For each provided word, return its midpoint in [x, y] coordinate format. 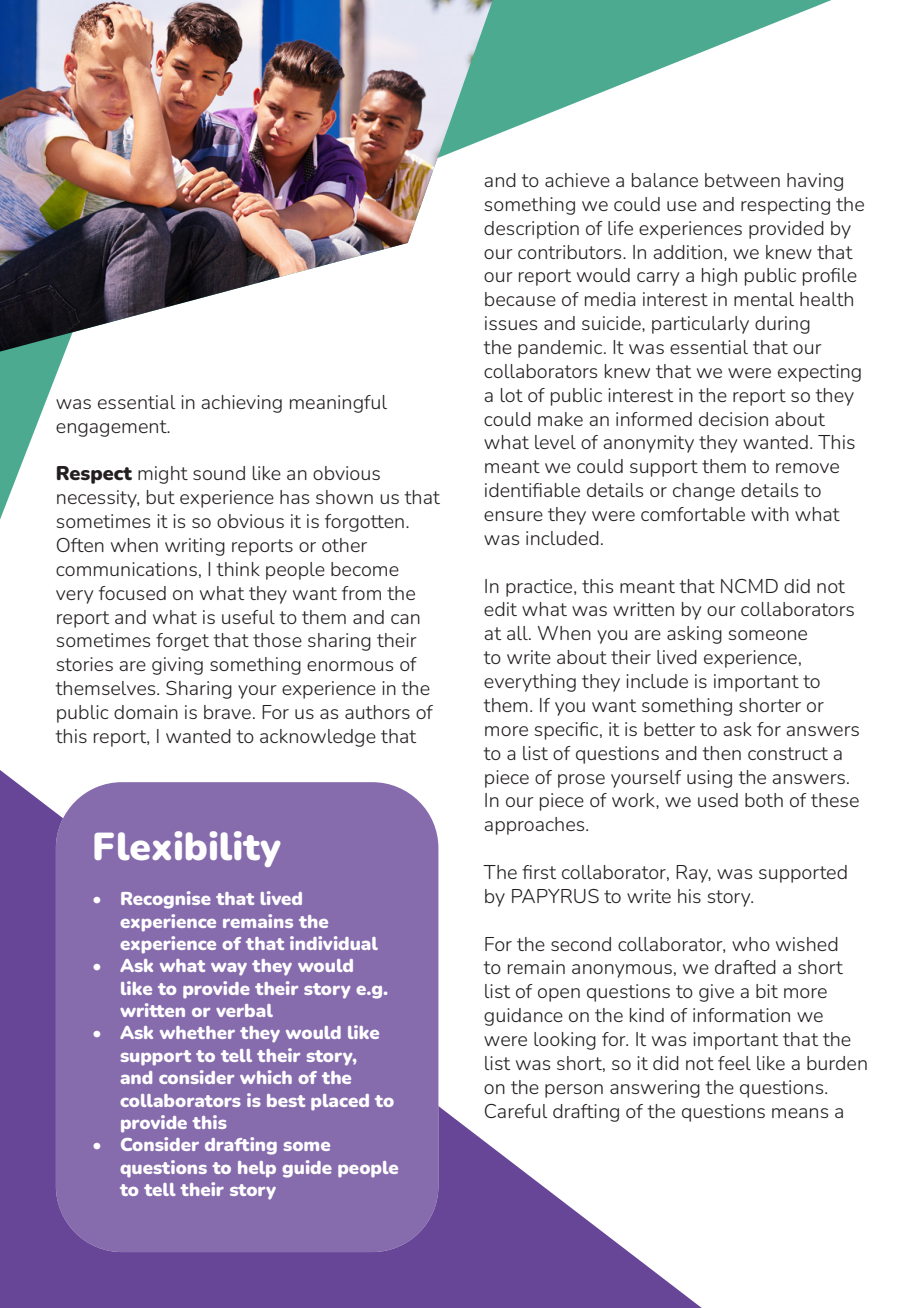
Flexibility [187, 849]
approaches [535, 826]
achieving [241, 404]
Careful [516, 1111]
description [531, 230]
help [257, 1169]
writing [195, 547]
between [742, 180]
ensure [513, 516]
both [764, 800]
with [770, 514]
